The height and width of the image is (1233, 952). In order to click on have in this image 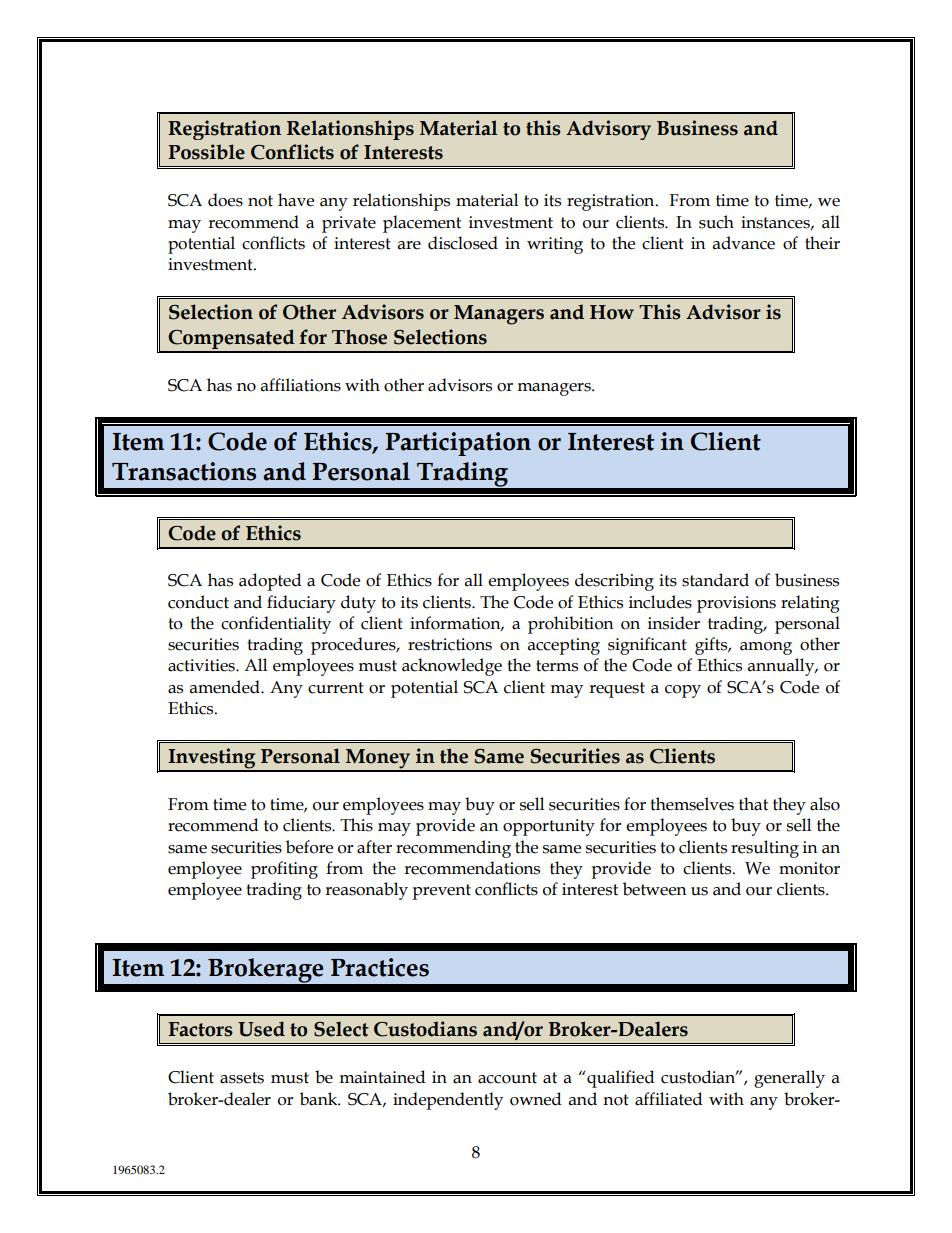, I will do `click(296, 200)`.
